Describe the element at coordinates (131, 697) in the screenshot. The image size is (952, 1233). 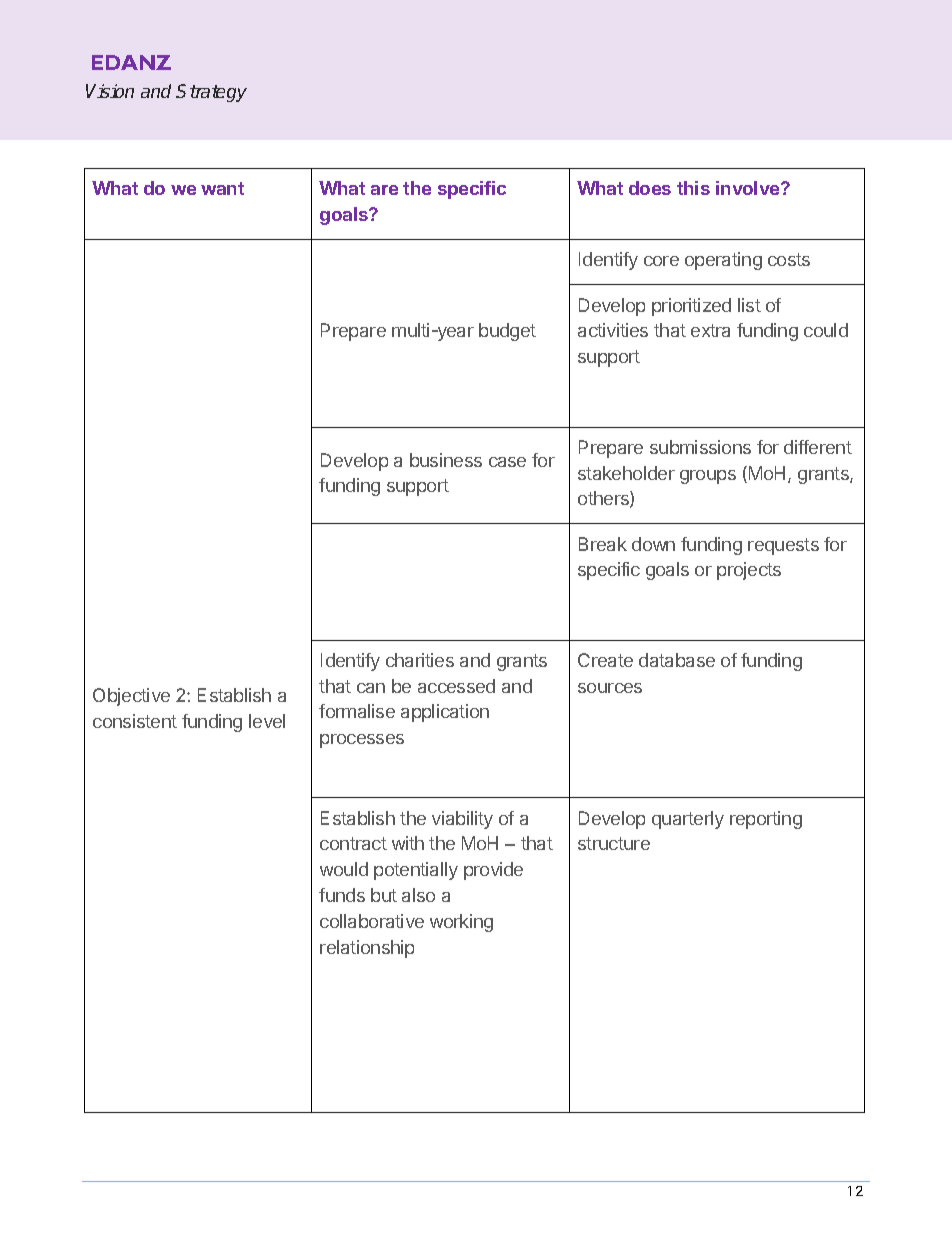
I see `Objective` at that location.
